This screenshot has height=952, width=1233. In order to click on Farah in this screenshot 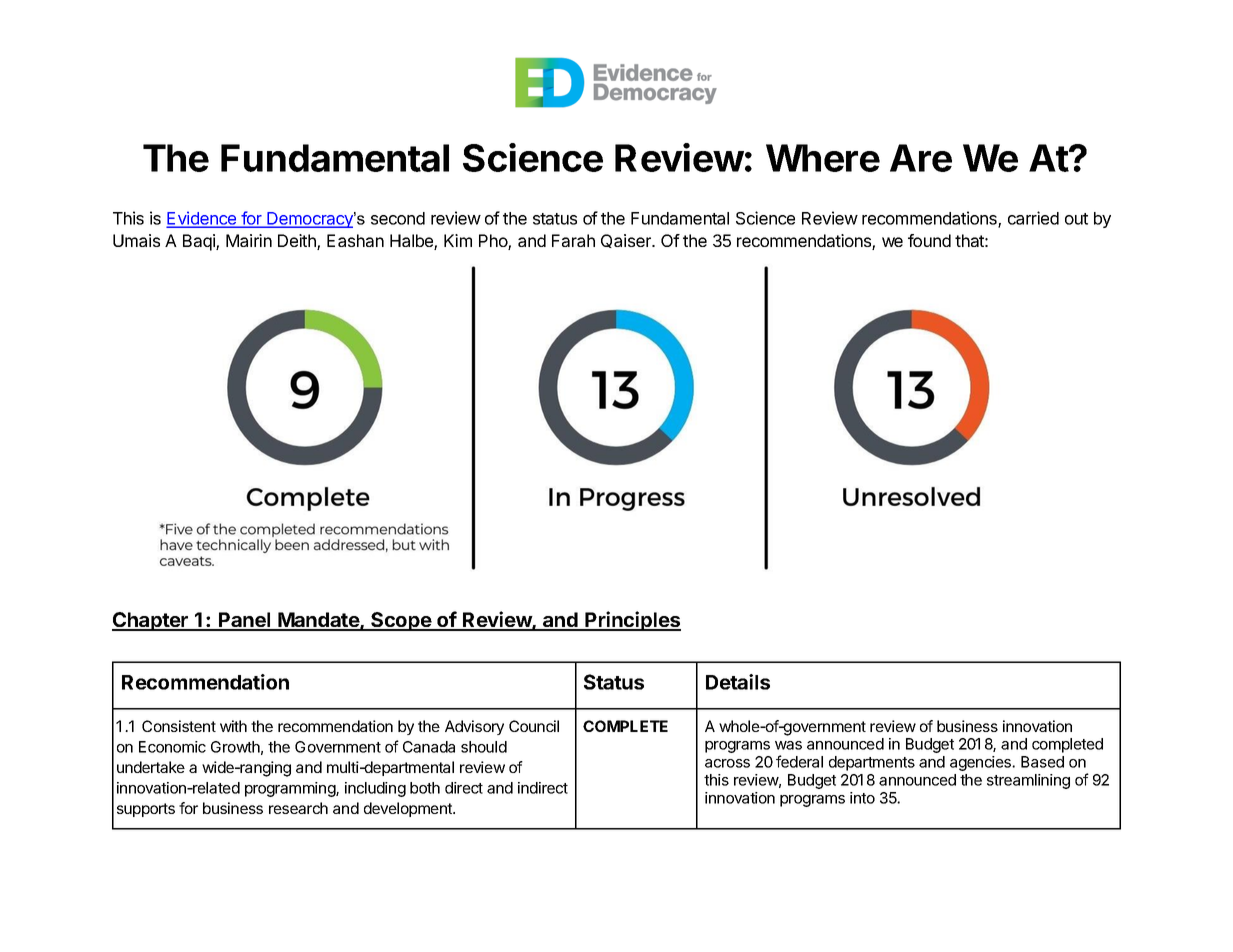, I will do `click(573, 240)`.
